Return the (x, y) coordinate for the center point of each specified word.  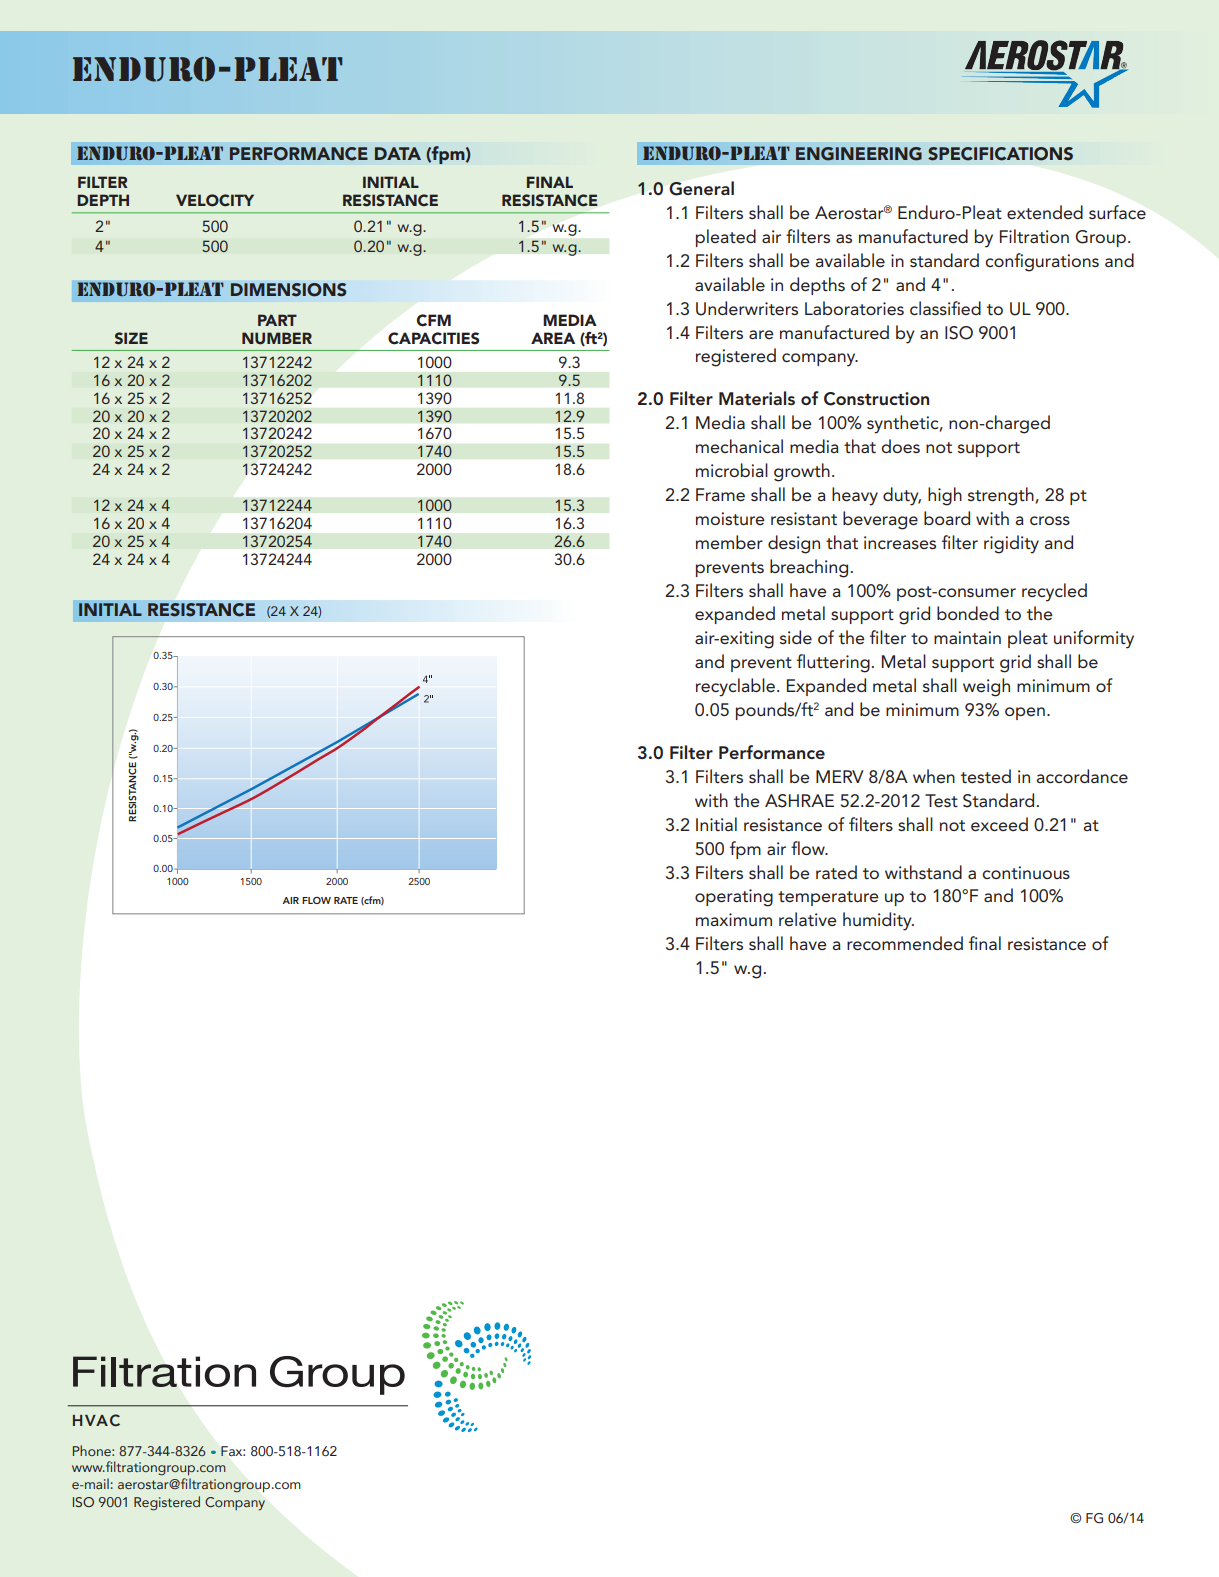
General (701, 188)
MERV (840, 776)
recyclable (735, 687)
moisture (730, 519)
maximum (734, 919)
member (729, 542)
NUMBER (277, 338)
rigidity (1011, 544)
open (1025, 713)
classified (945, 308)
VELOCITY (215, 200)
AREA (553, 338)
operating (734, 898)
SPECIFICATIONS (1000, 154)
